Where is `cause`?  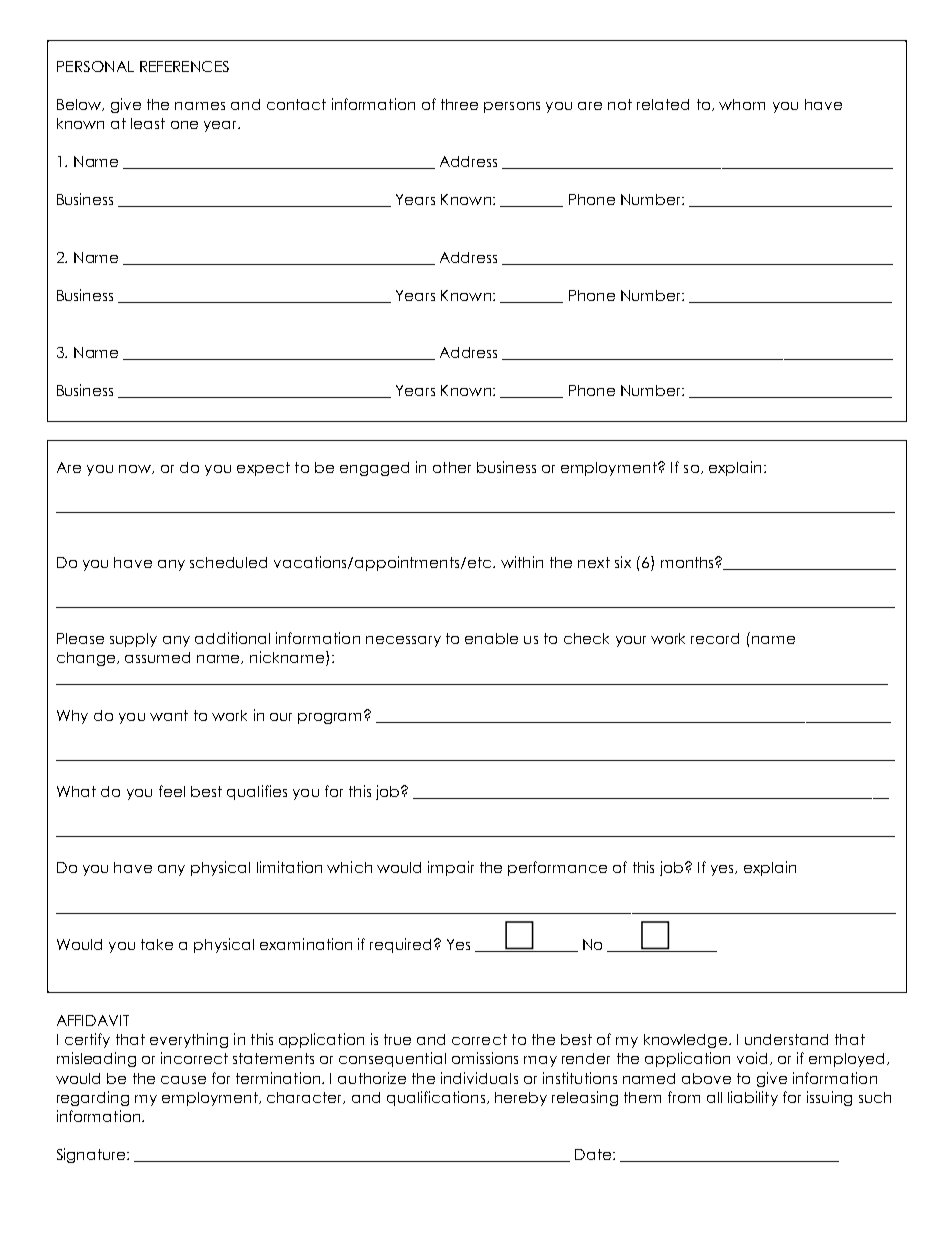
cause is located at coordinates (183, 1080).
